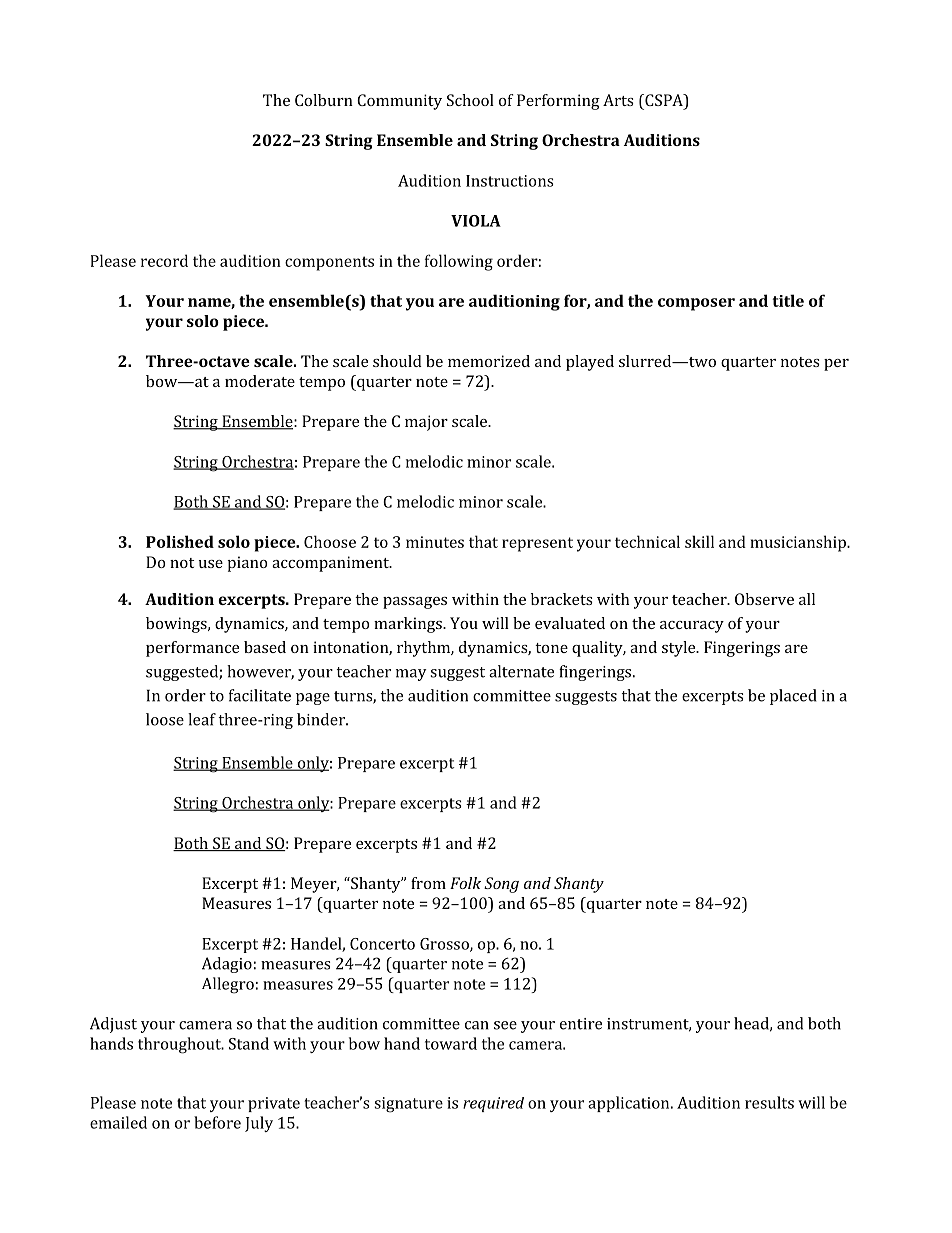 The width and height of the screenshot is (952, 1233). Describe the element at coordinates (618, 100) in the screenshot. I see `Arts` at that location.
